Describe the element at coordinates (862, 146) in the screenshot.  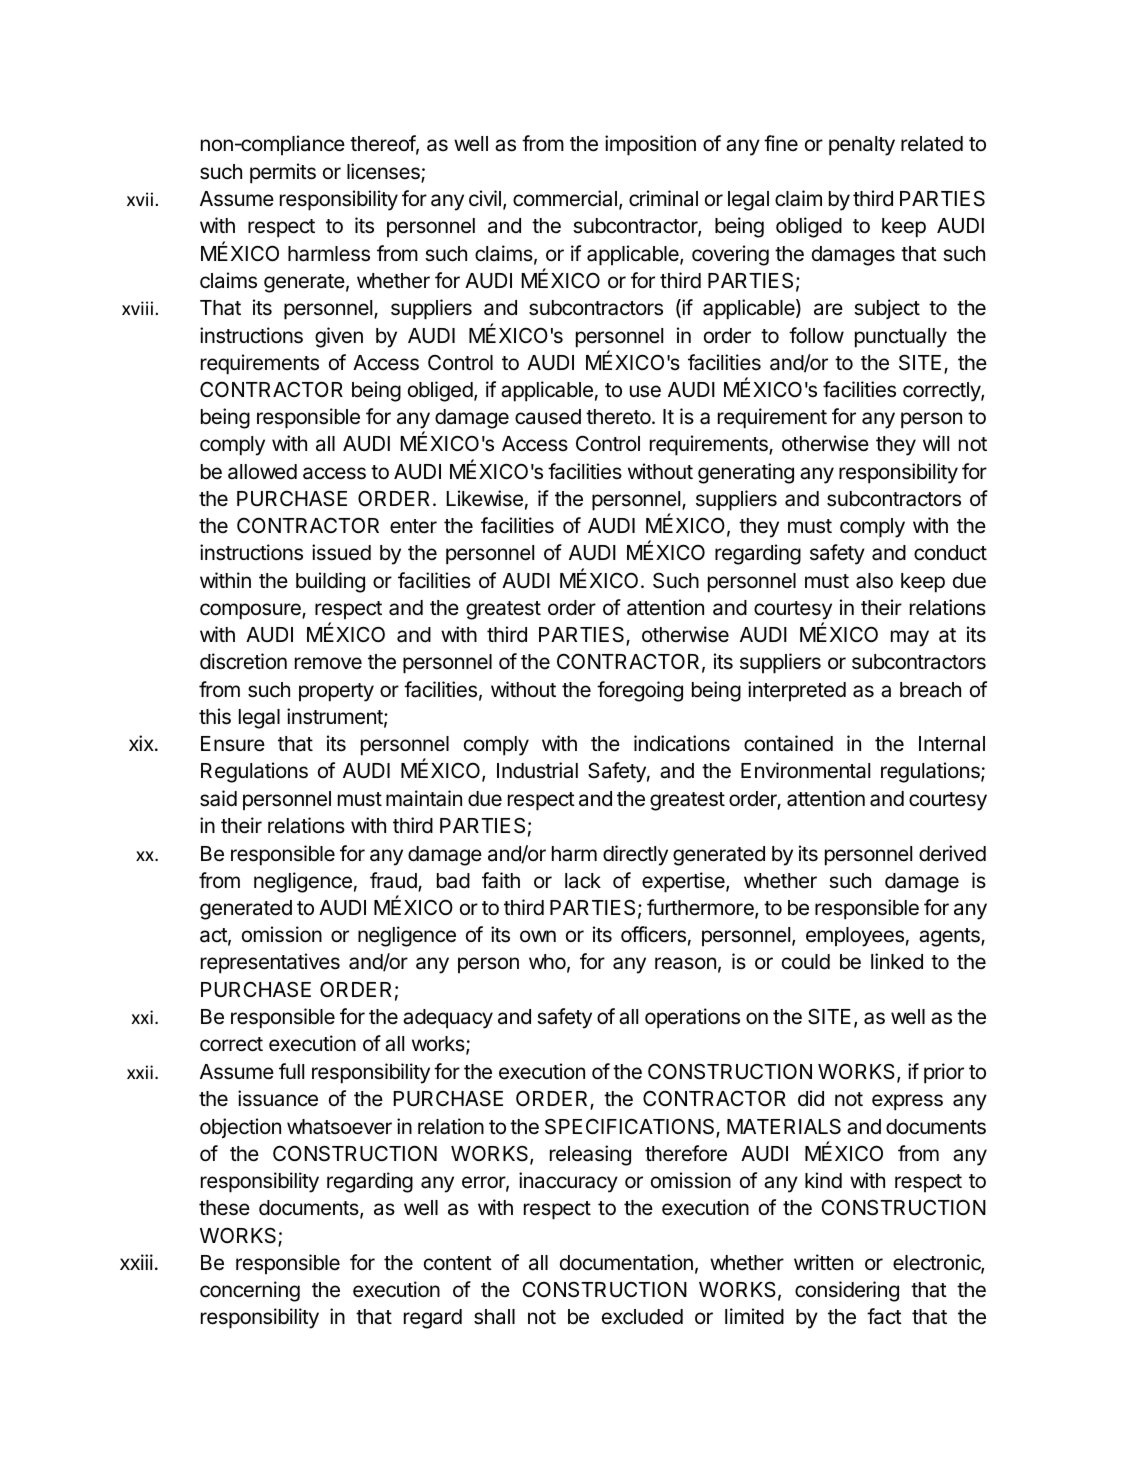
I see `penalty` at that location.
